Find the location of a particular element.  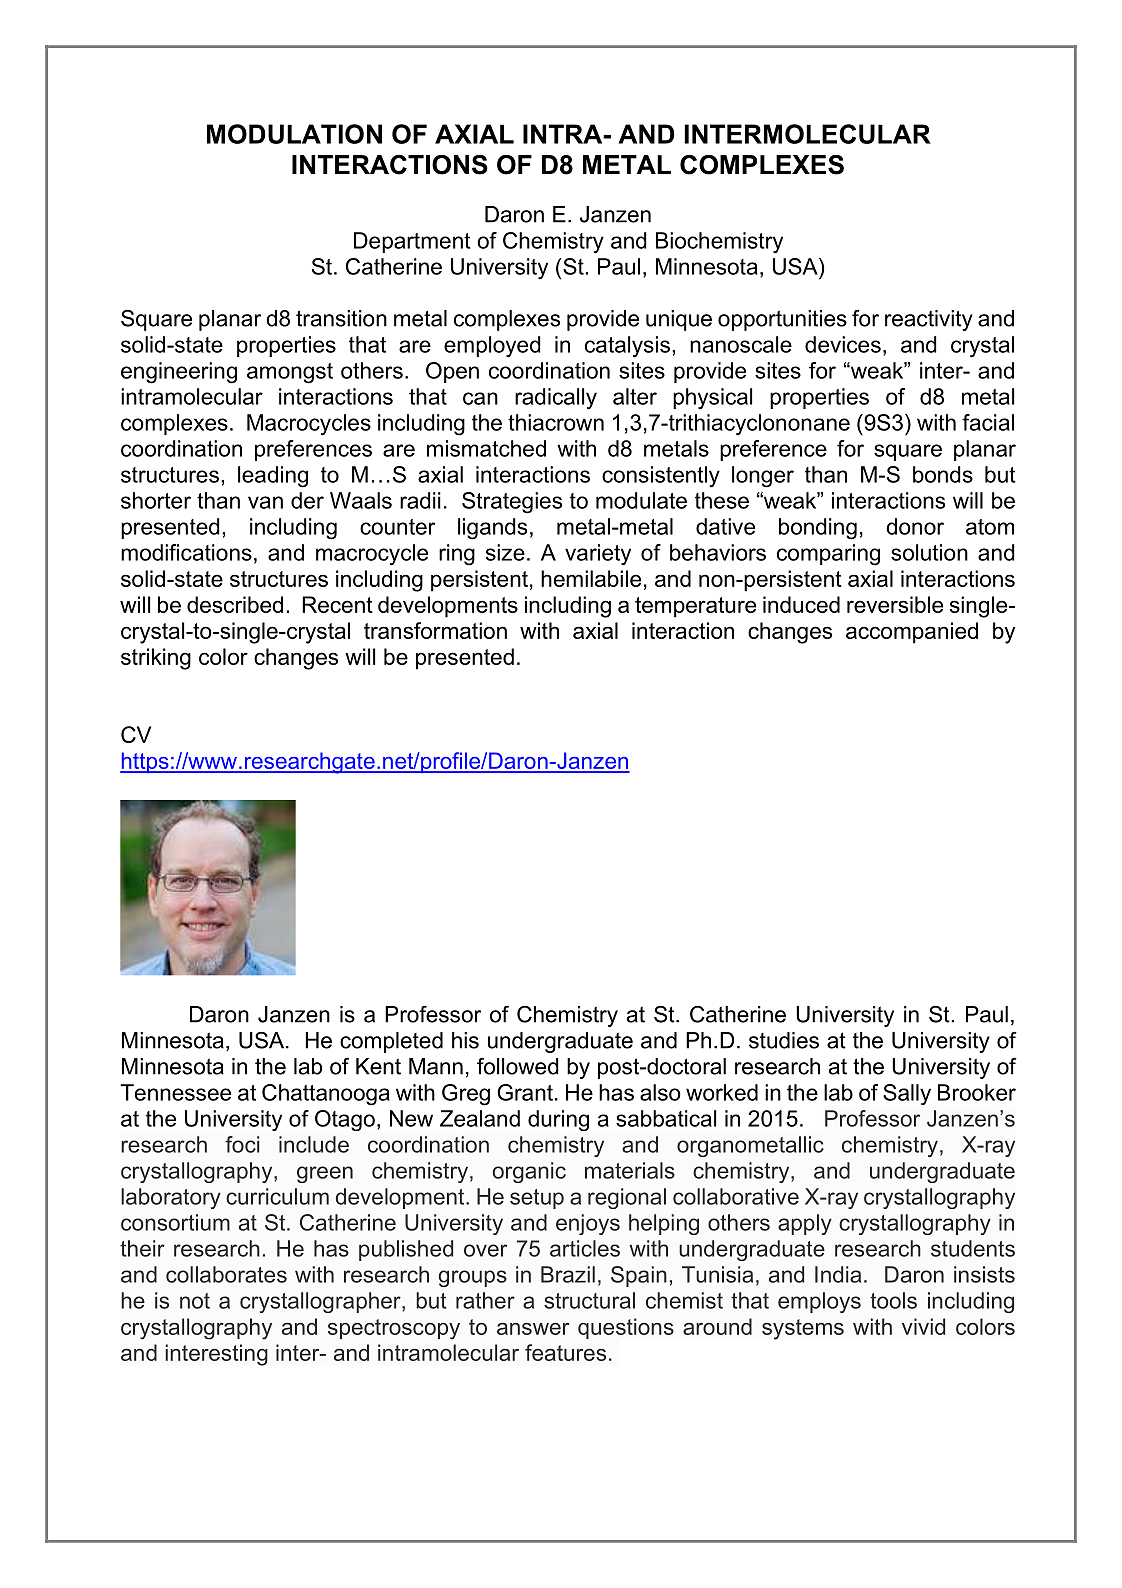

structural is located at coordinates (589, 1300).
